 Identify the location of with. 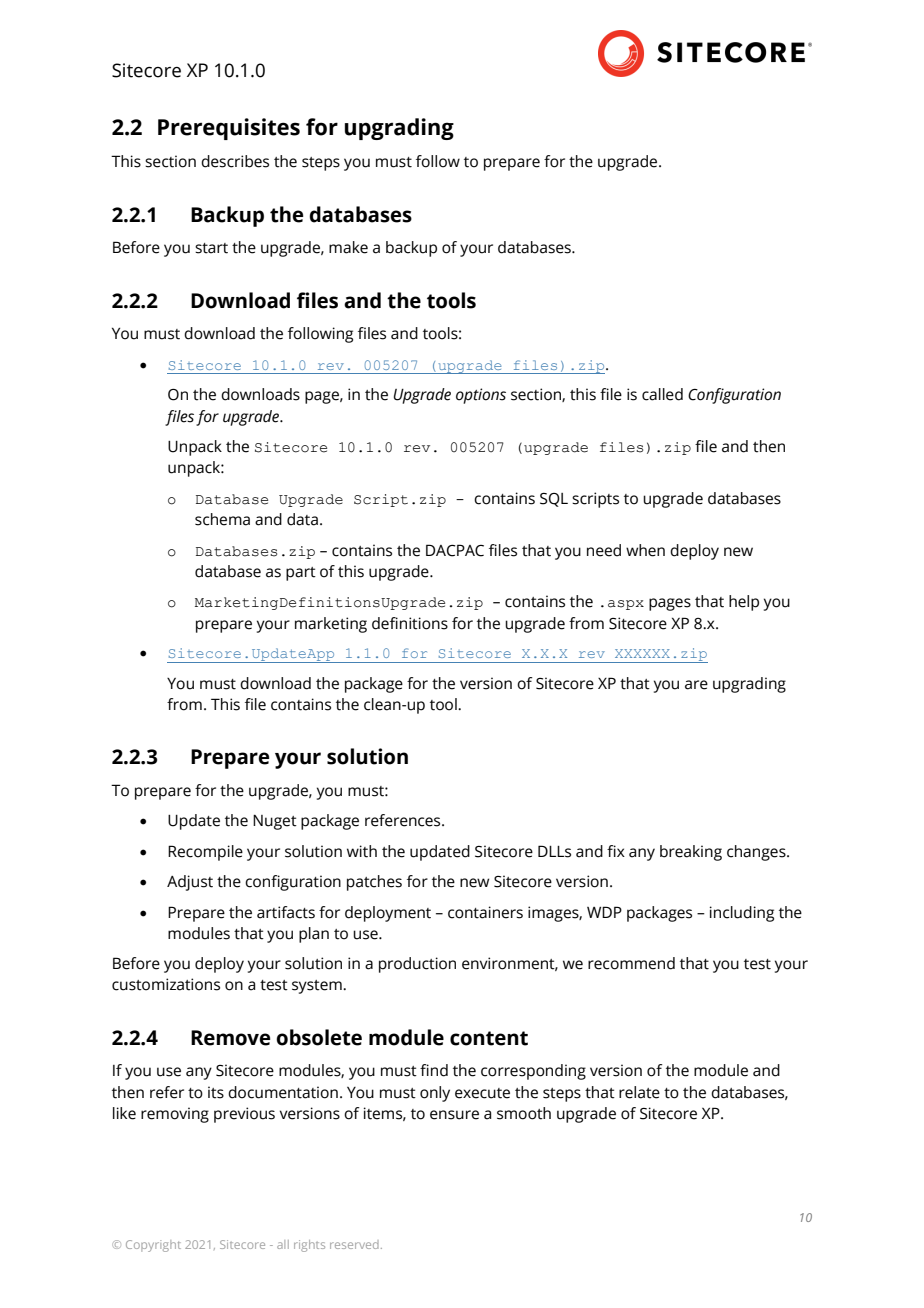
(362, 851).
